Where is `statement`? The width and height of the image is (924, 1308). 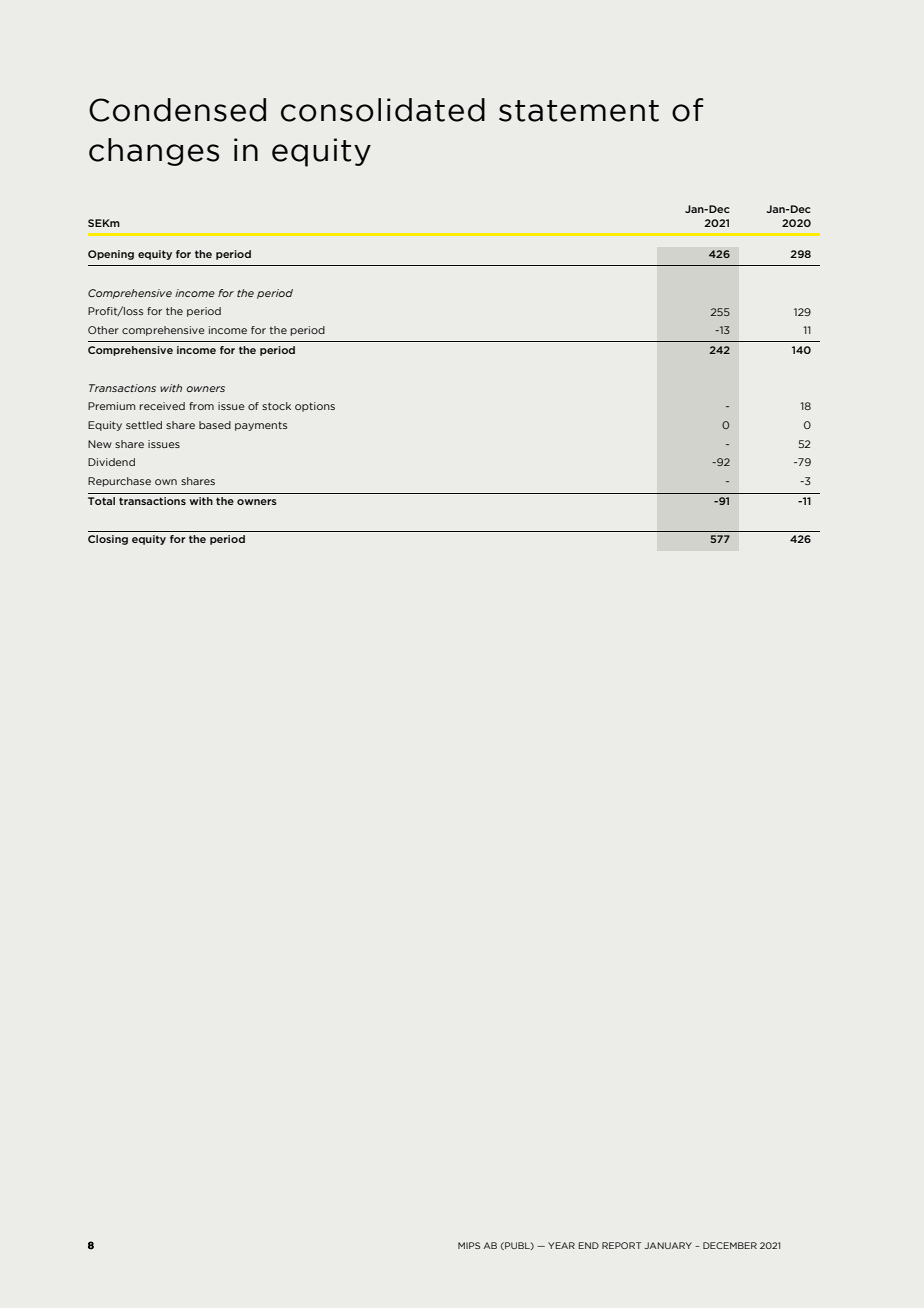
statement is located at coordinates (579, 111).
